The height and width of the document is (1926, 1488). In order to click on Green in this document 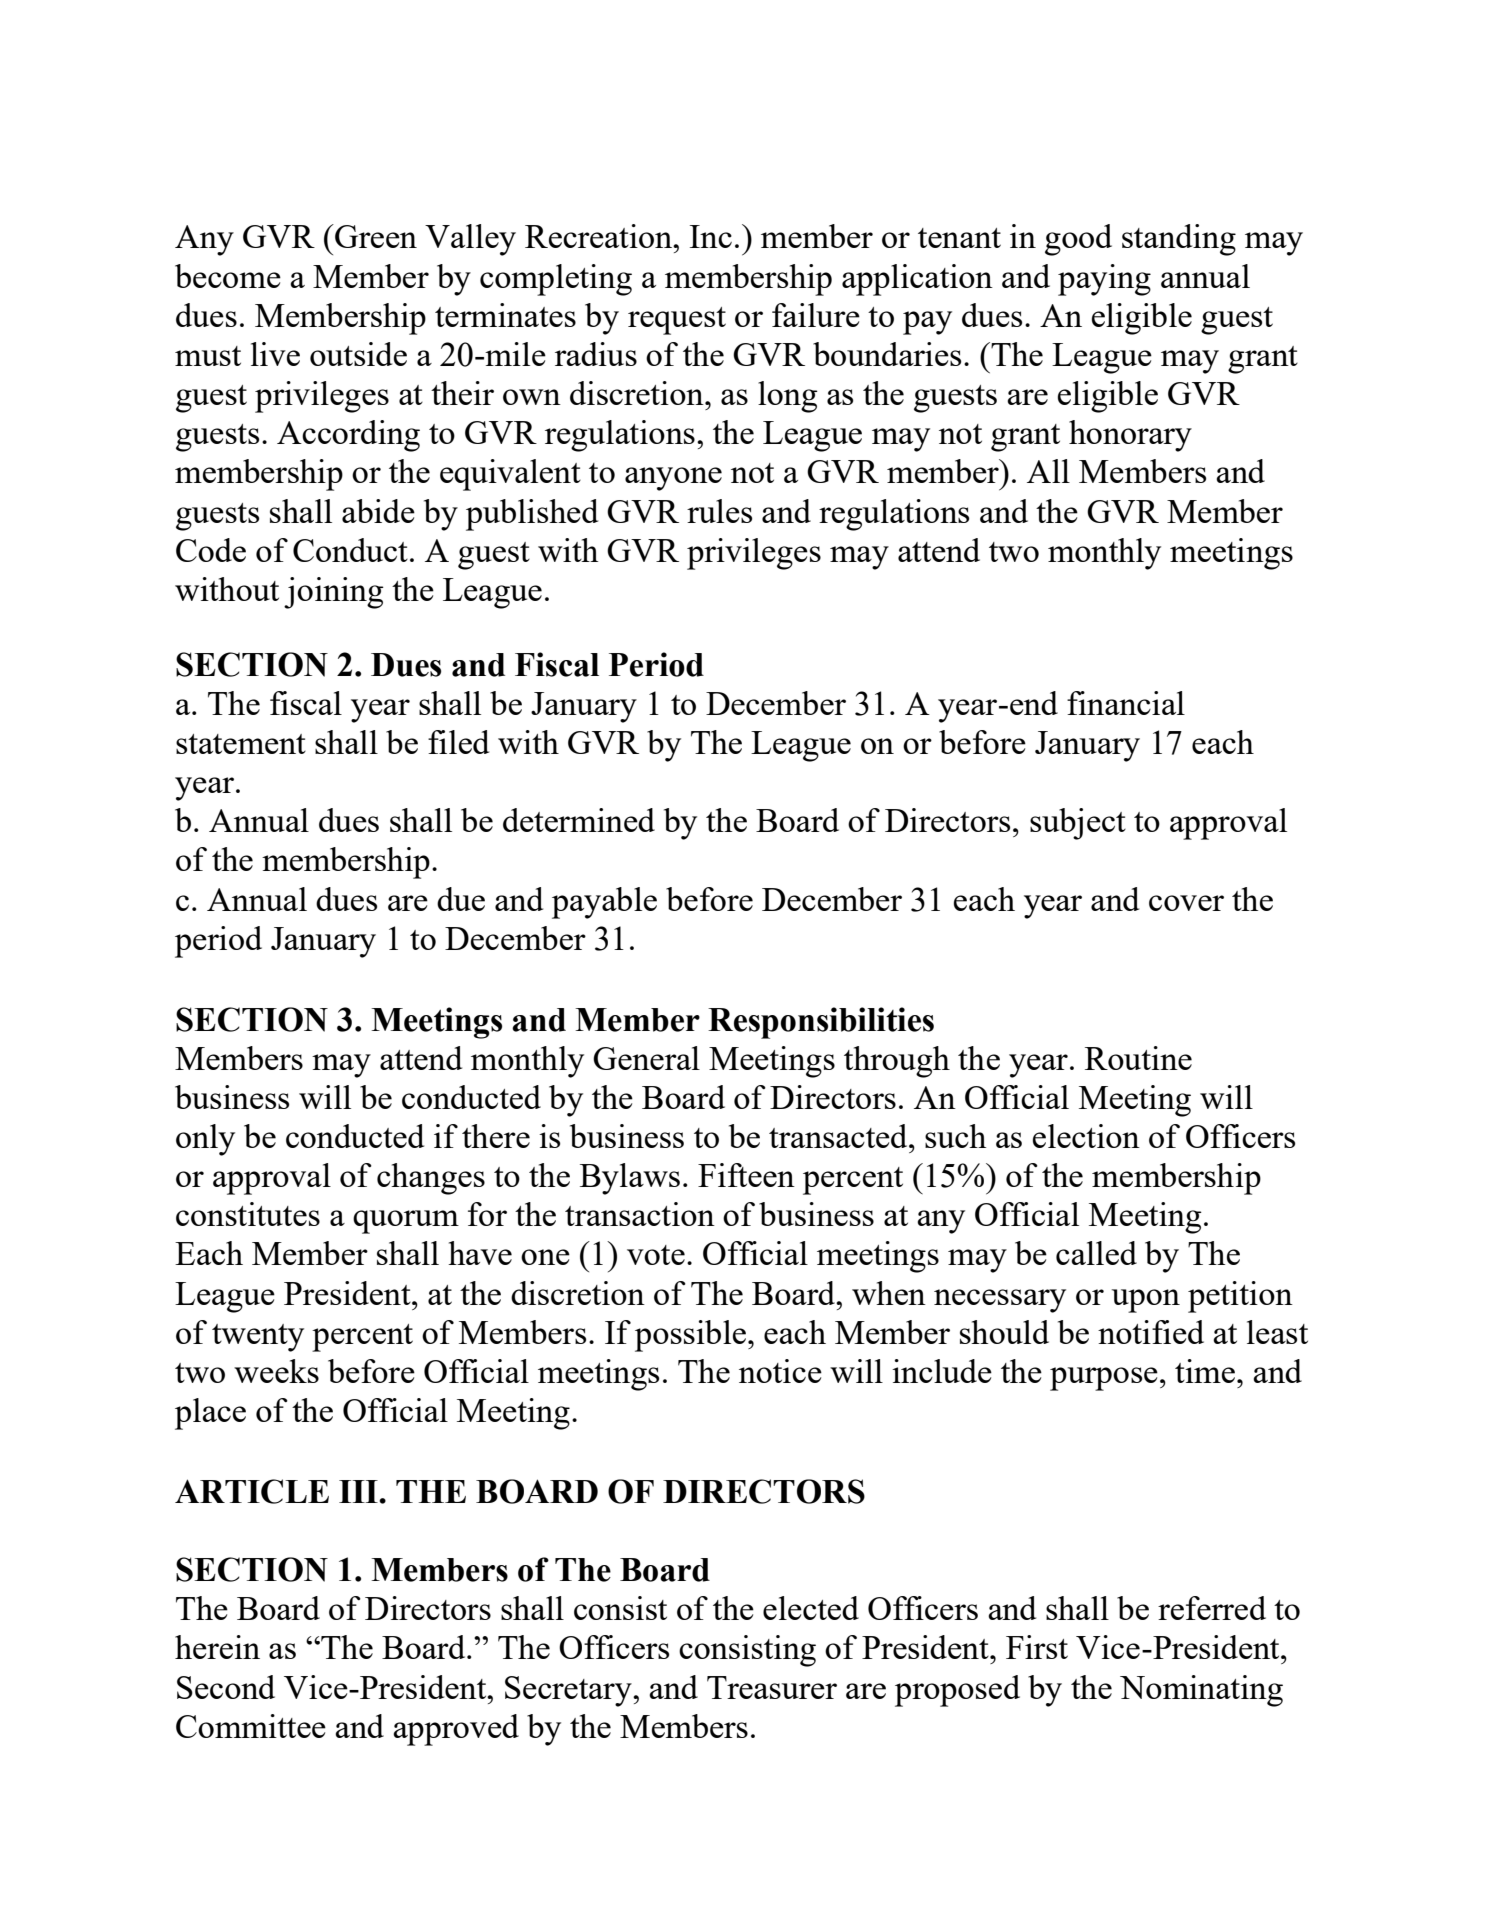, I will do `click(375, 236)`.
